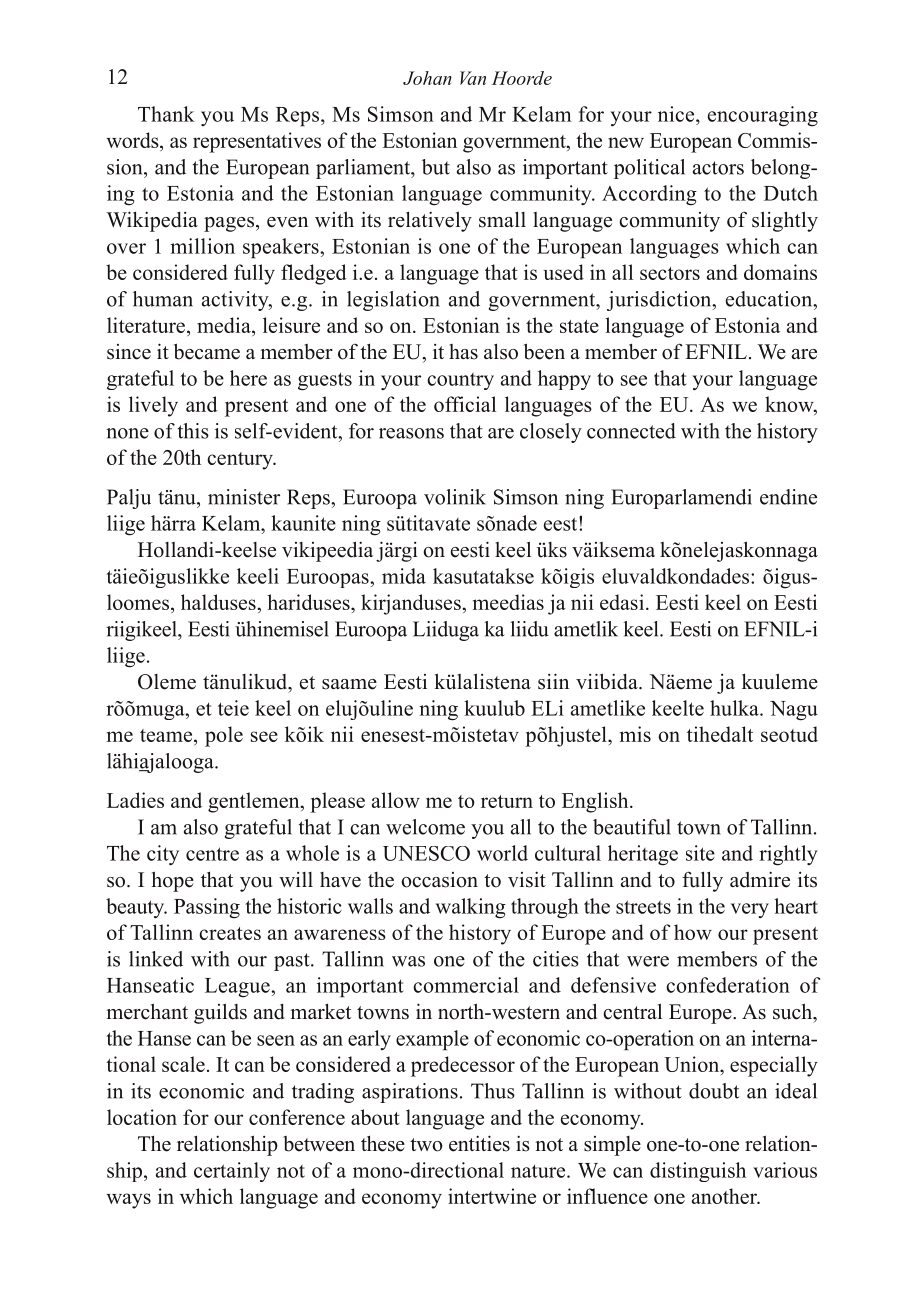  What do you see at coordinates (232, 1172) in the screenshot?
I see `certainly` at bounding box center [232, 1172].
